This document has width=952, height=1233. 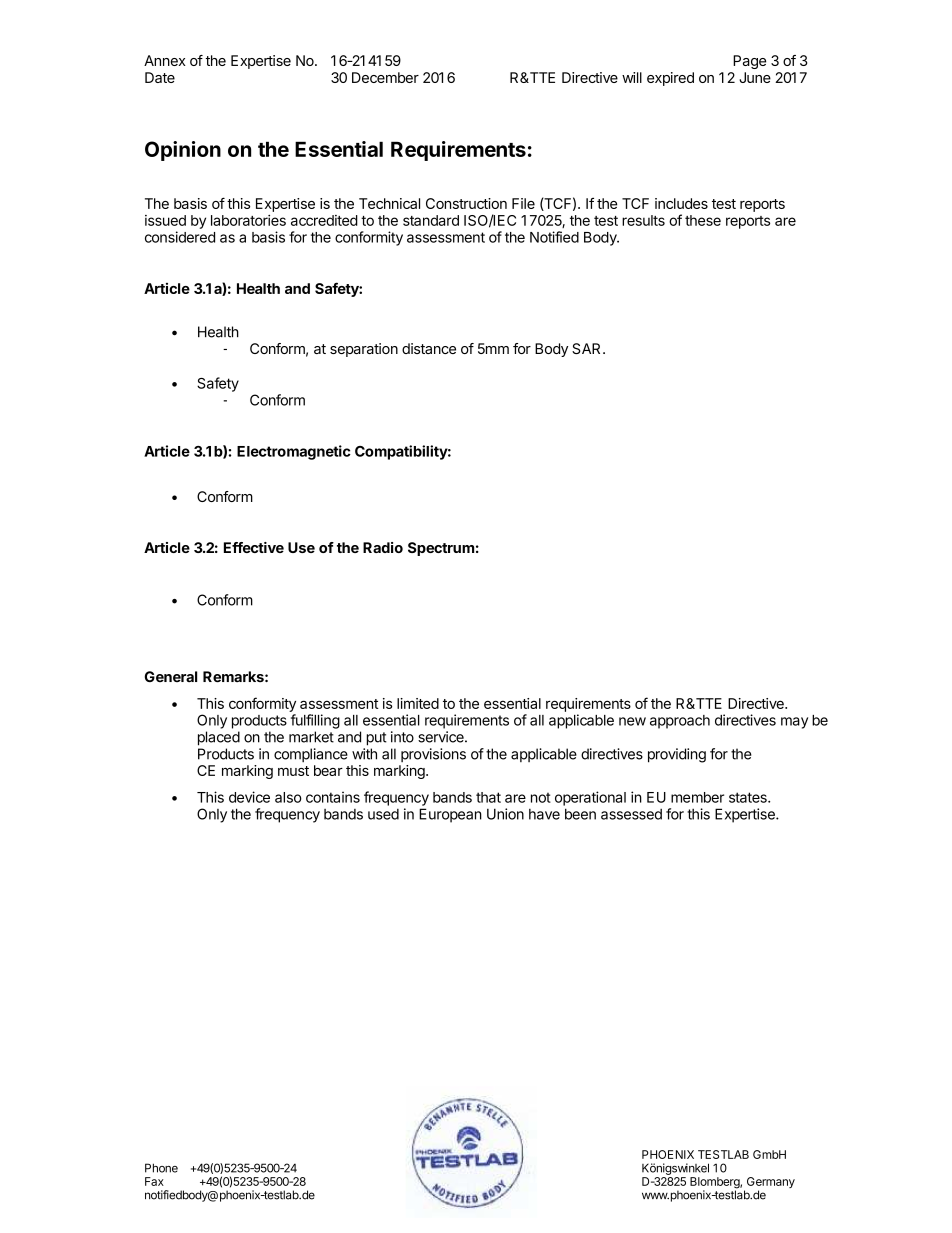 What do you see at coordinates (588, 348) in the document?
I see `SAR` at bounding box center [588, 348].
